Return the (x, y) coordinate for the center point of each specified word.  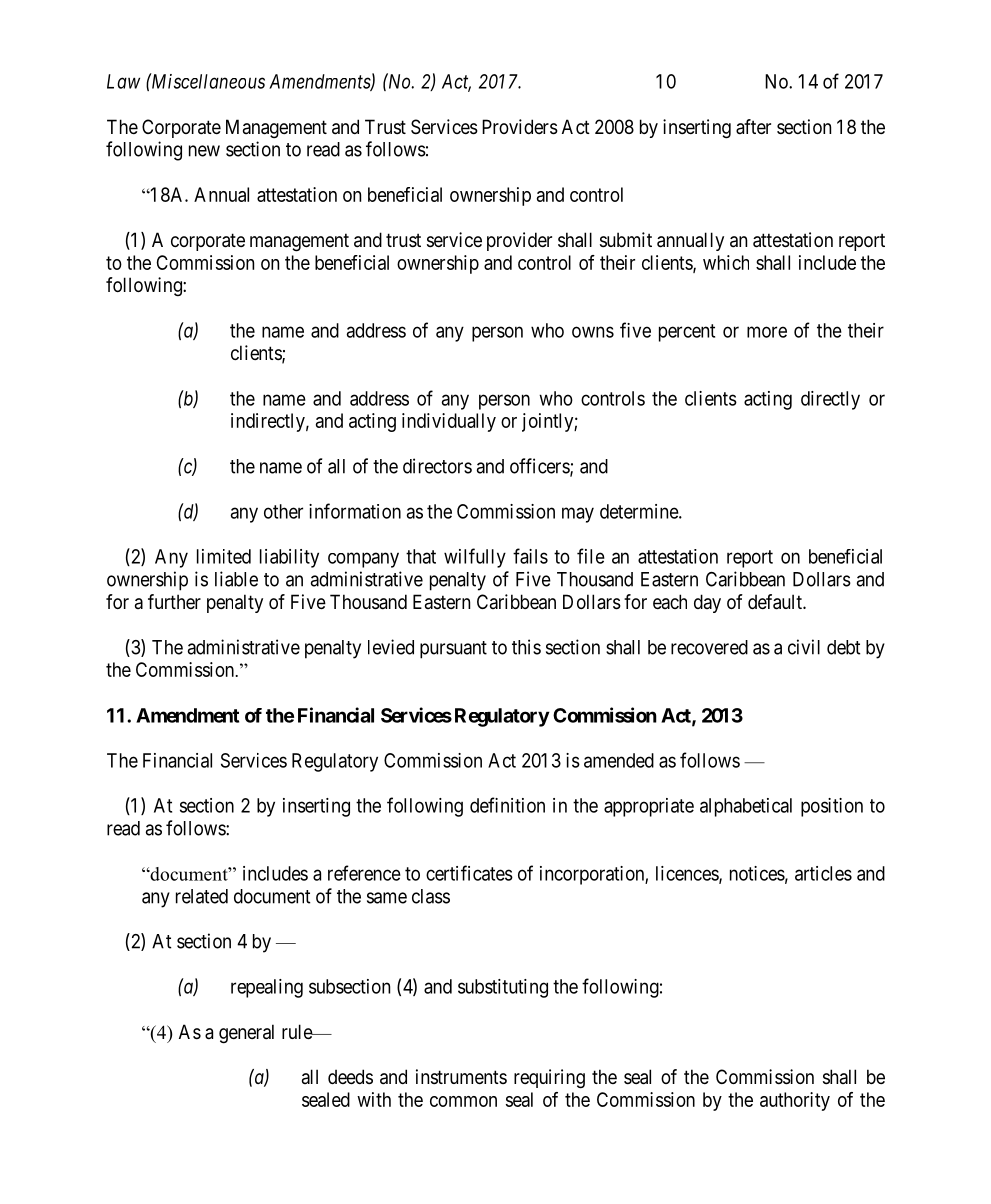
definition (507, 805)
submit (626, 240)
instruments (461, 1077)
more (767, 332)
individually (449, 422)
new (204, 151)
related (202, 896)
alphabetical (746, 807)
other (283, 511)
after (753, 127)
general (246, 1034)
